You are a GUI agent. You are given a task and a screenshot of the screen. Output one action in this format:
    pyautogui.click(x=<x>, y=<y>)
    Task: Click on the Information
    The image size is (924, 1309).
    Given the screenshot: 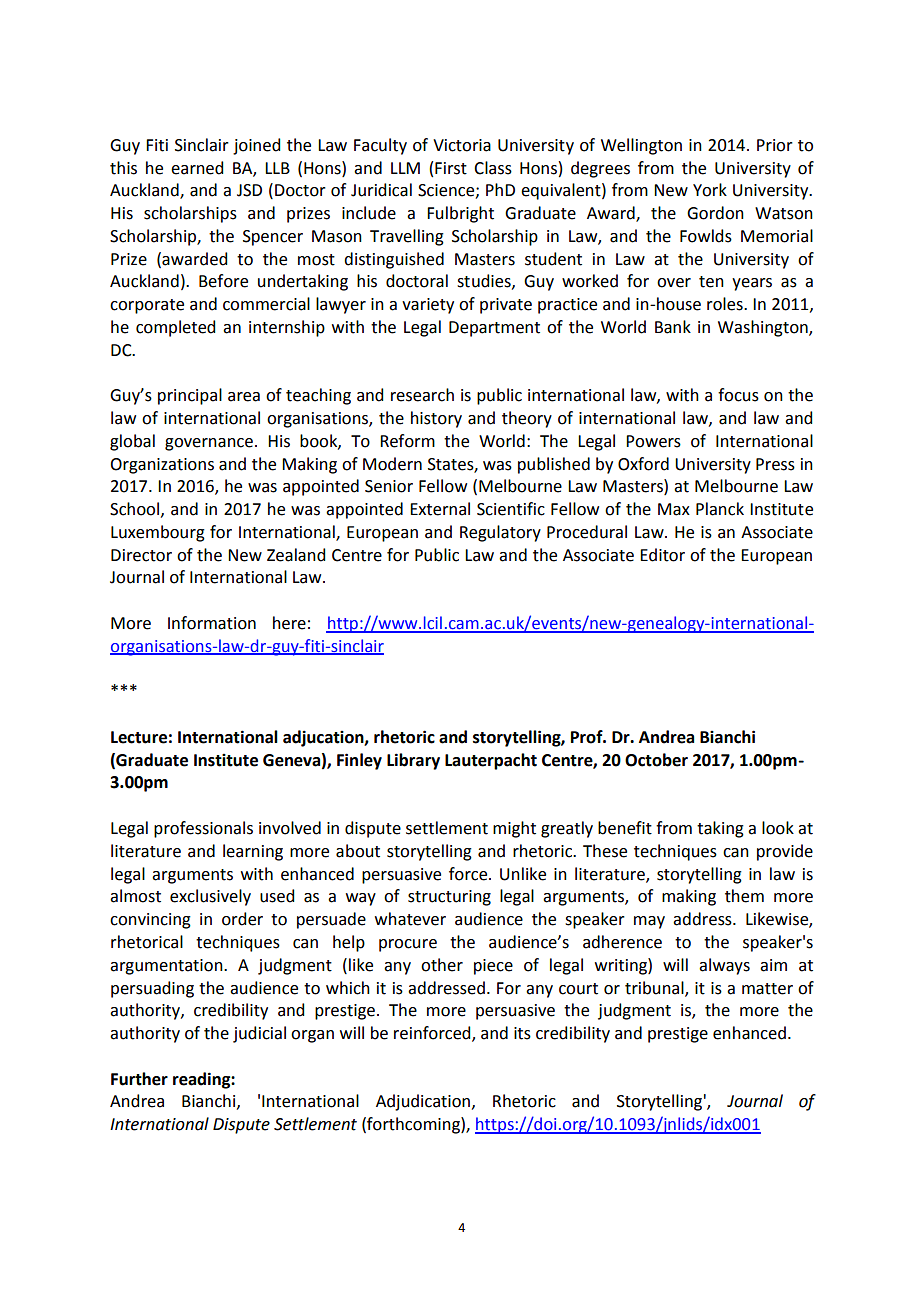 What is the action you would take?
    pyautogui.click(x=212, y=623)
